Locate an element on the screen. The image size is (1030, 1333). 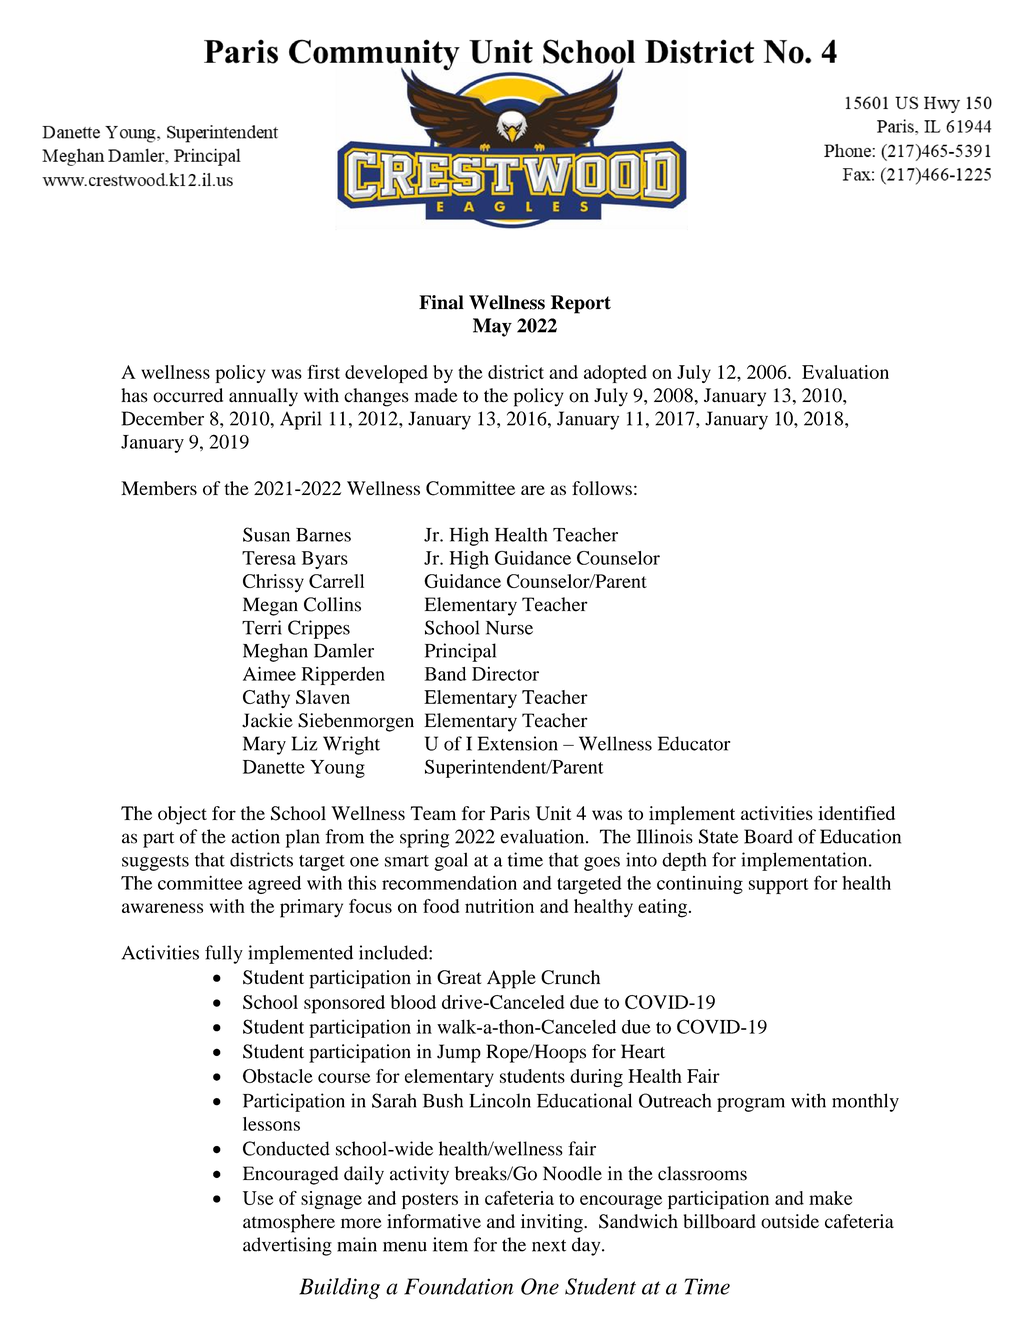
occurred is located at coordinates (188, 395).
